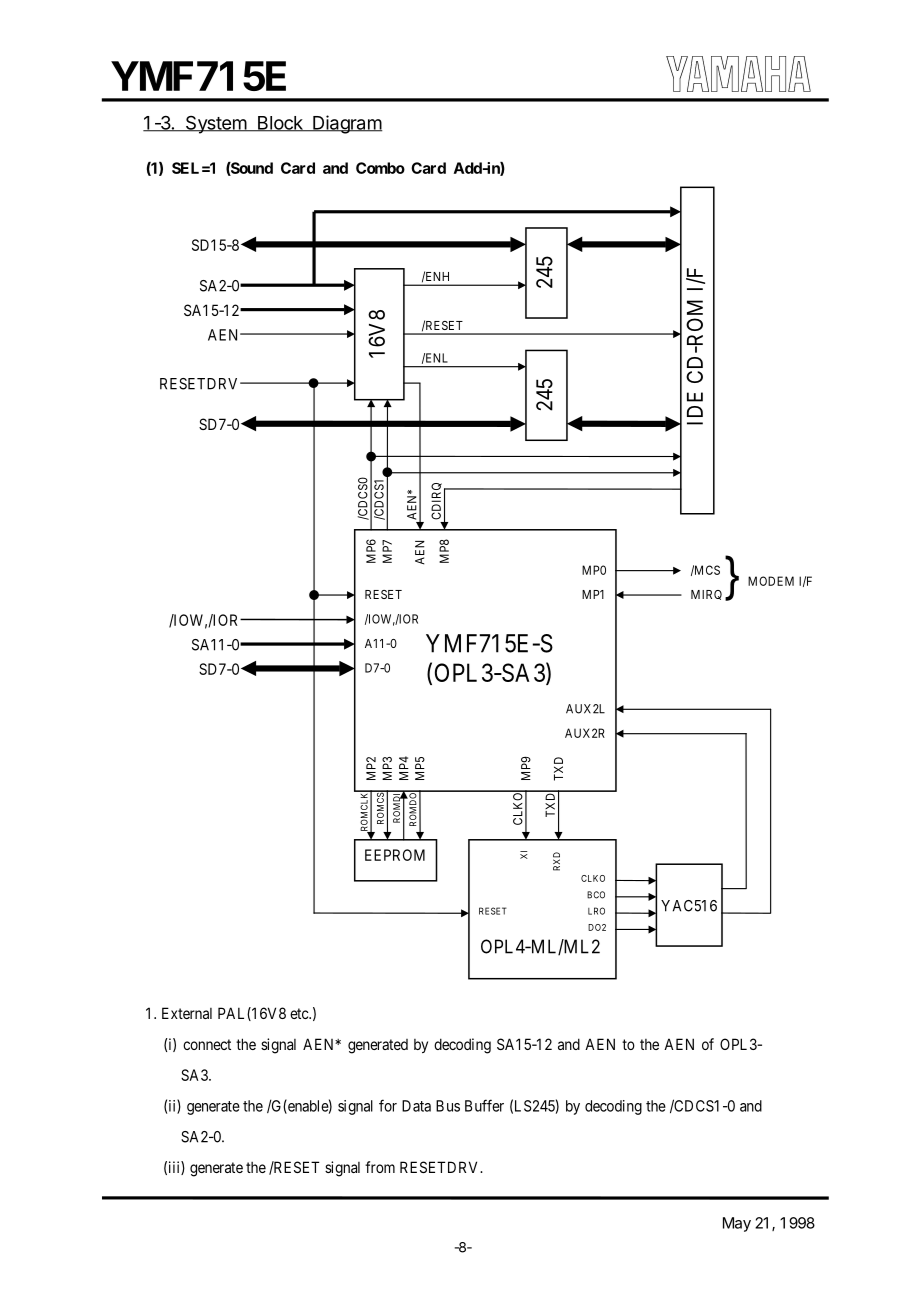 The height and width of the image is (1308, 924). I want to click on MODEM, so click(771, 581).
